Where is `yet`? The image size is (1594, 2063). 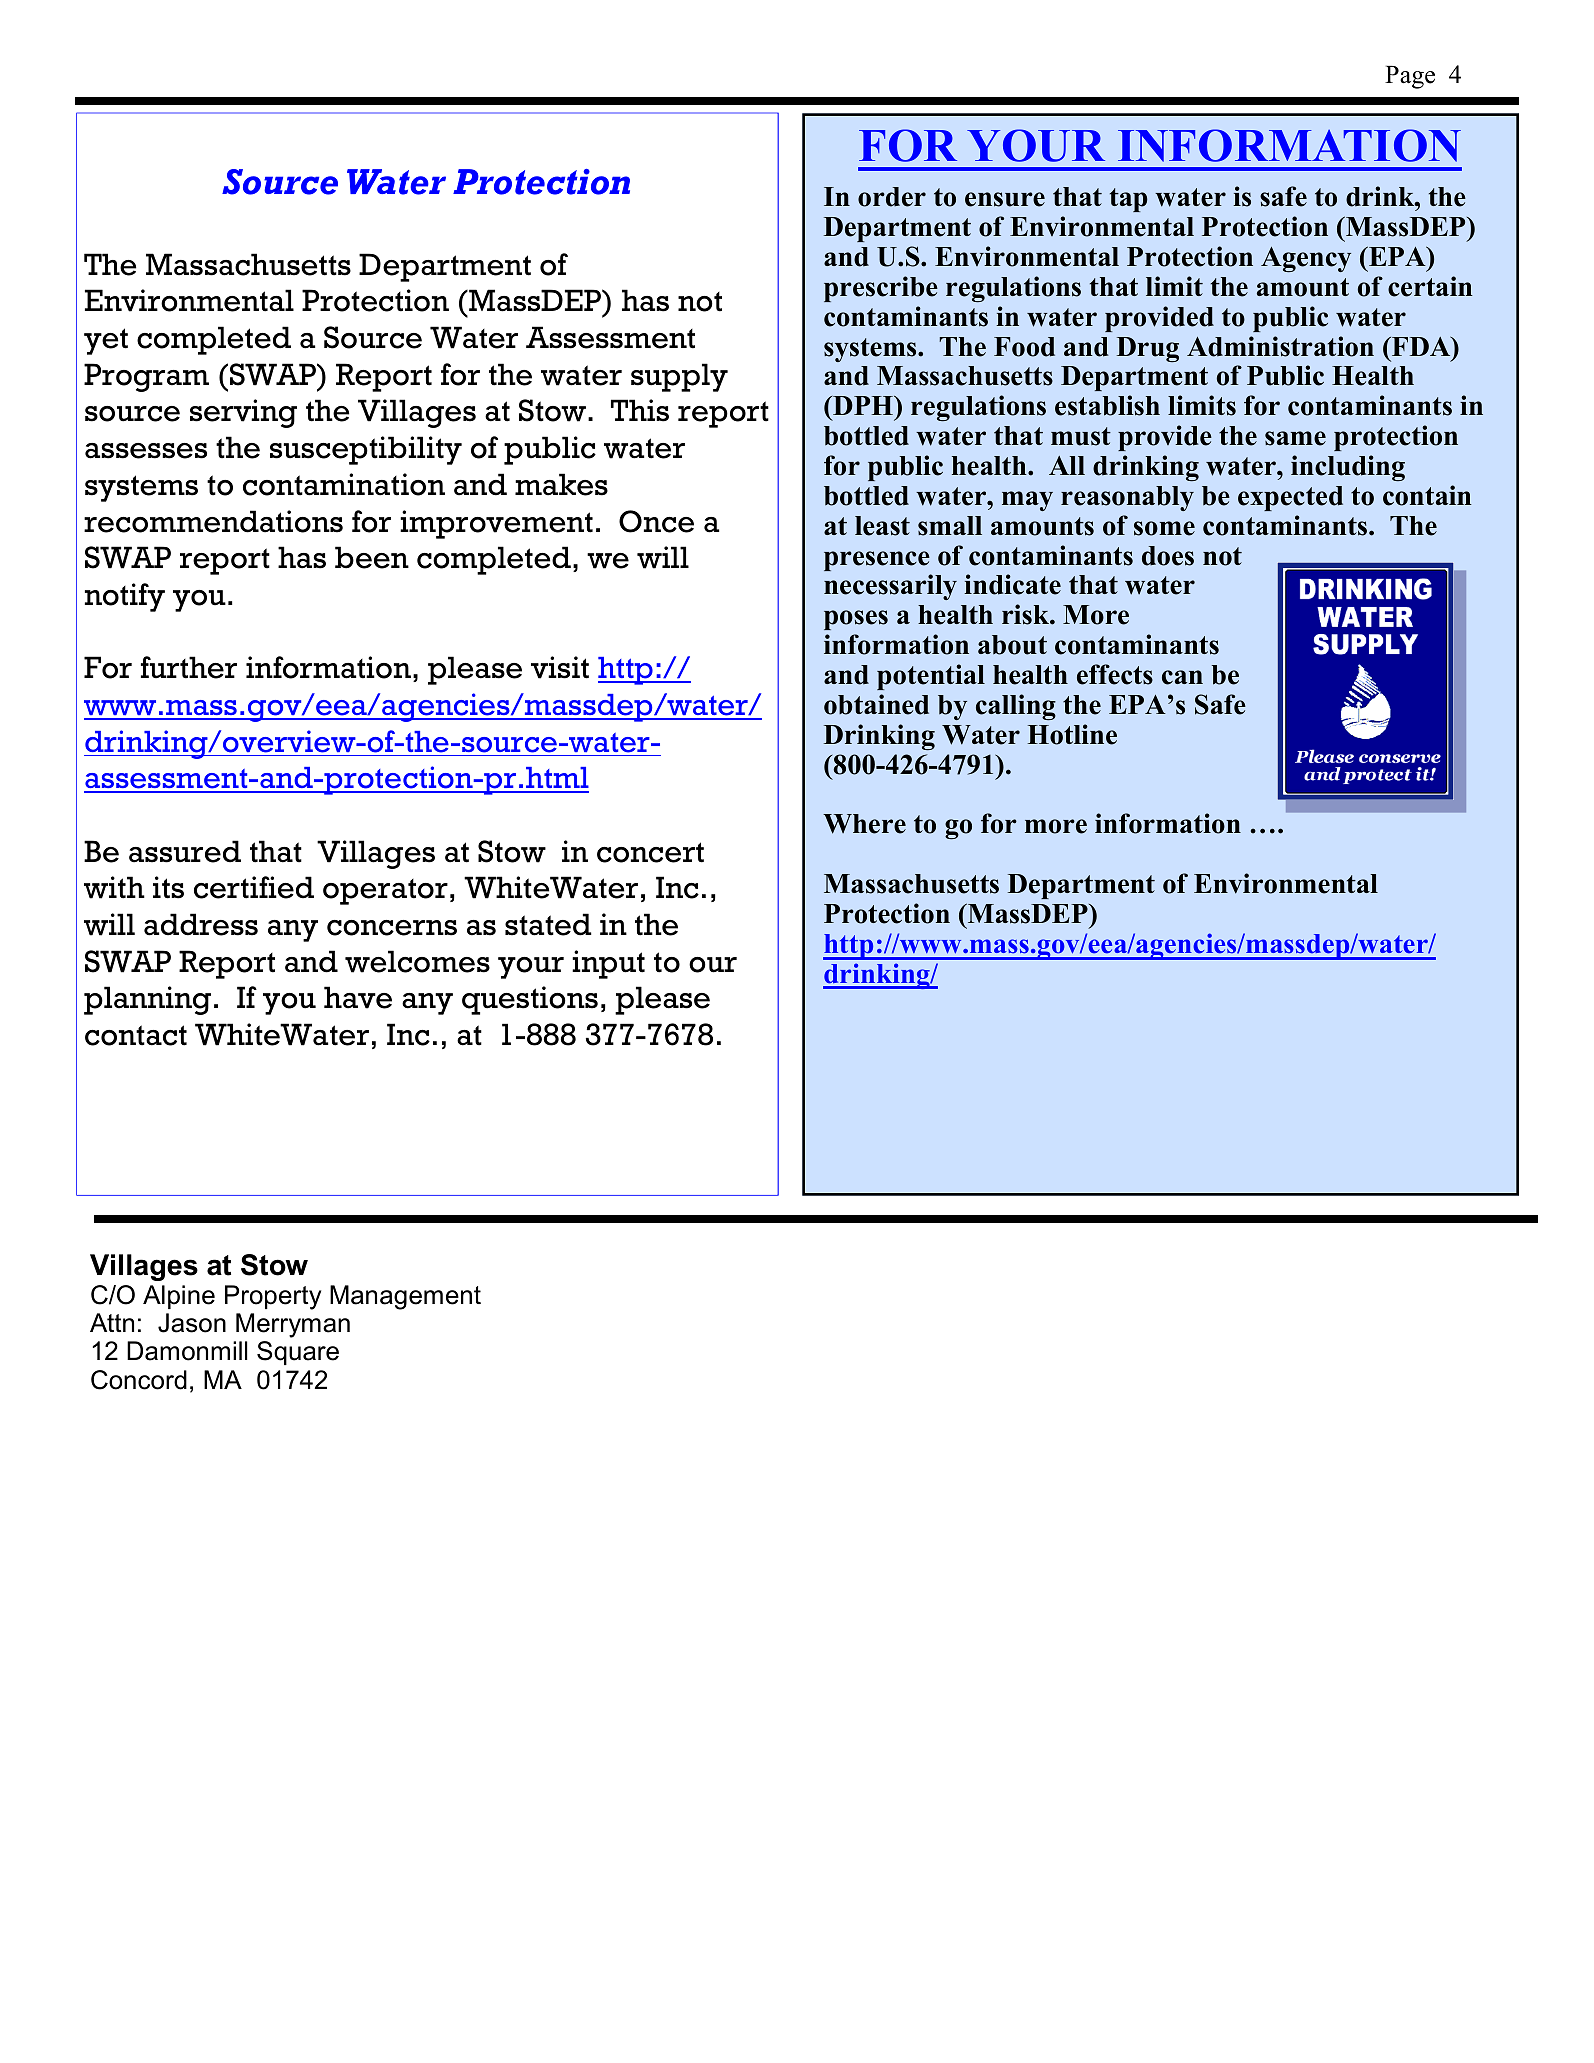
yet is located at coordinates (106, 341).
